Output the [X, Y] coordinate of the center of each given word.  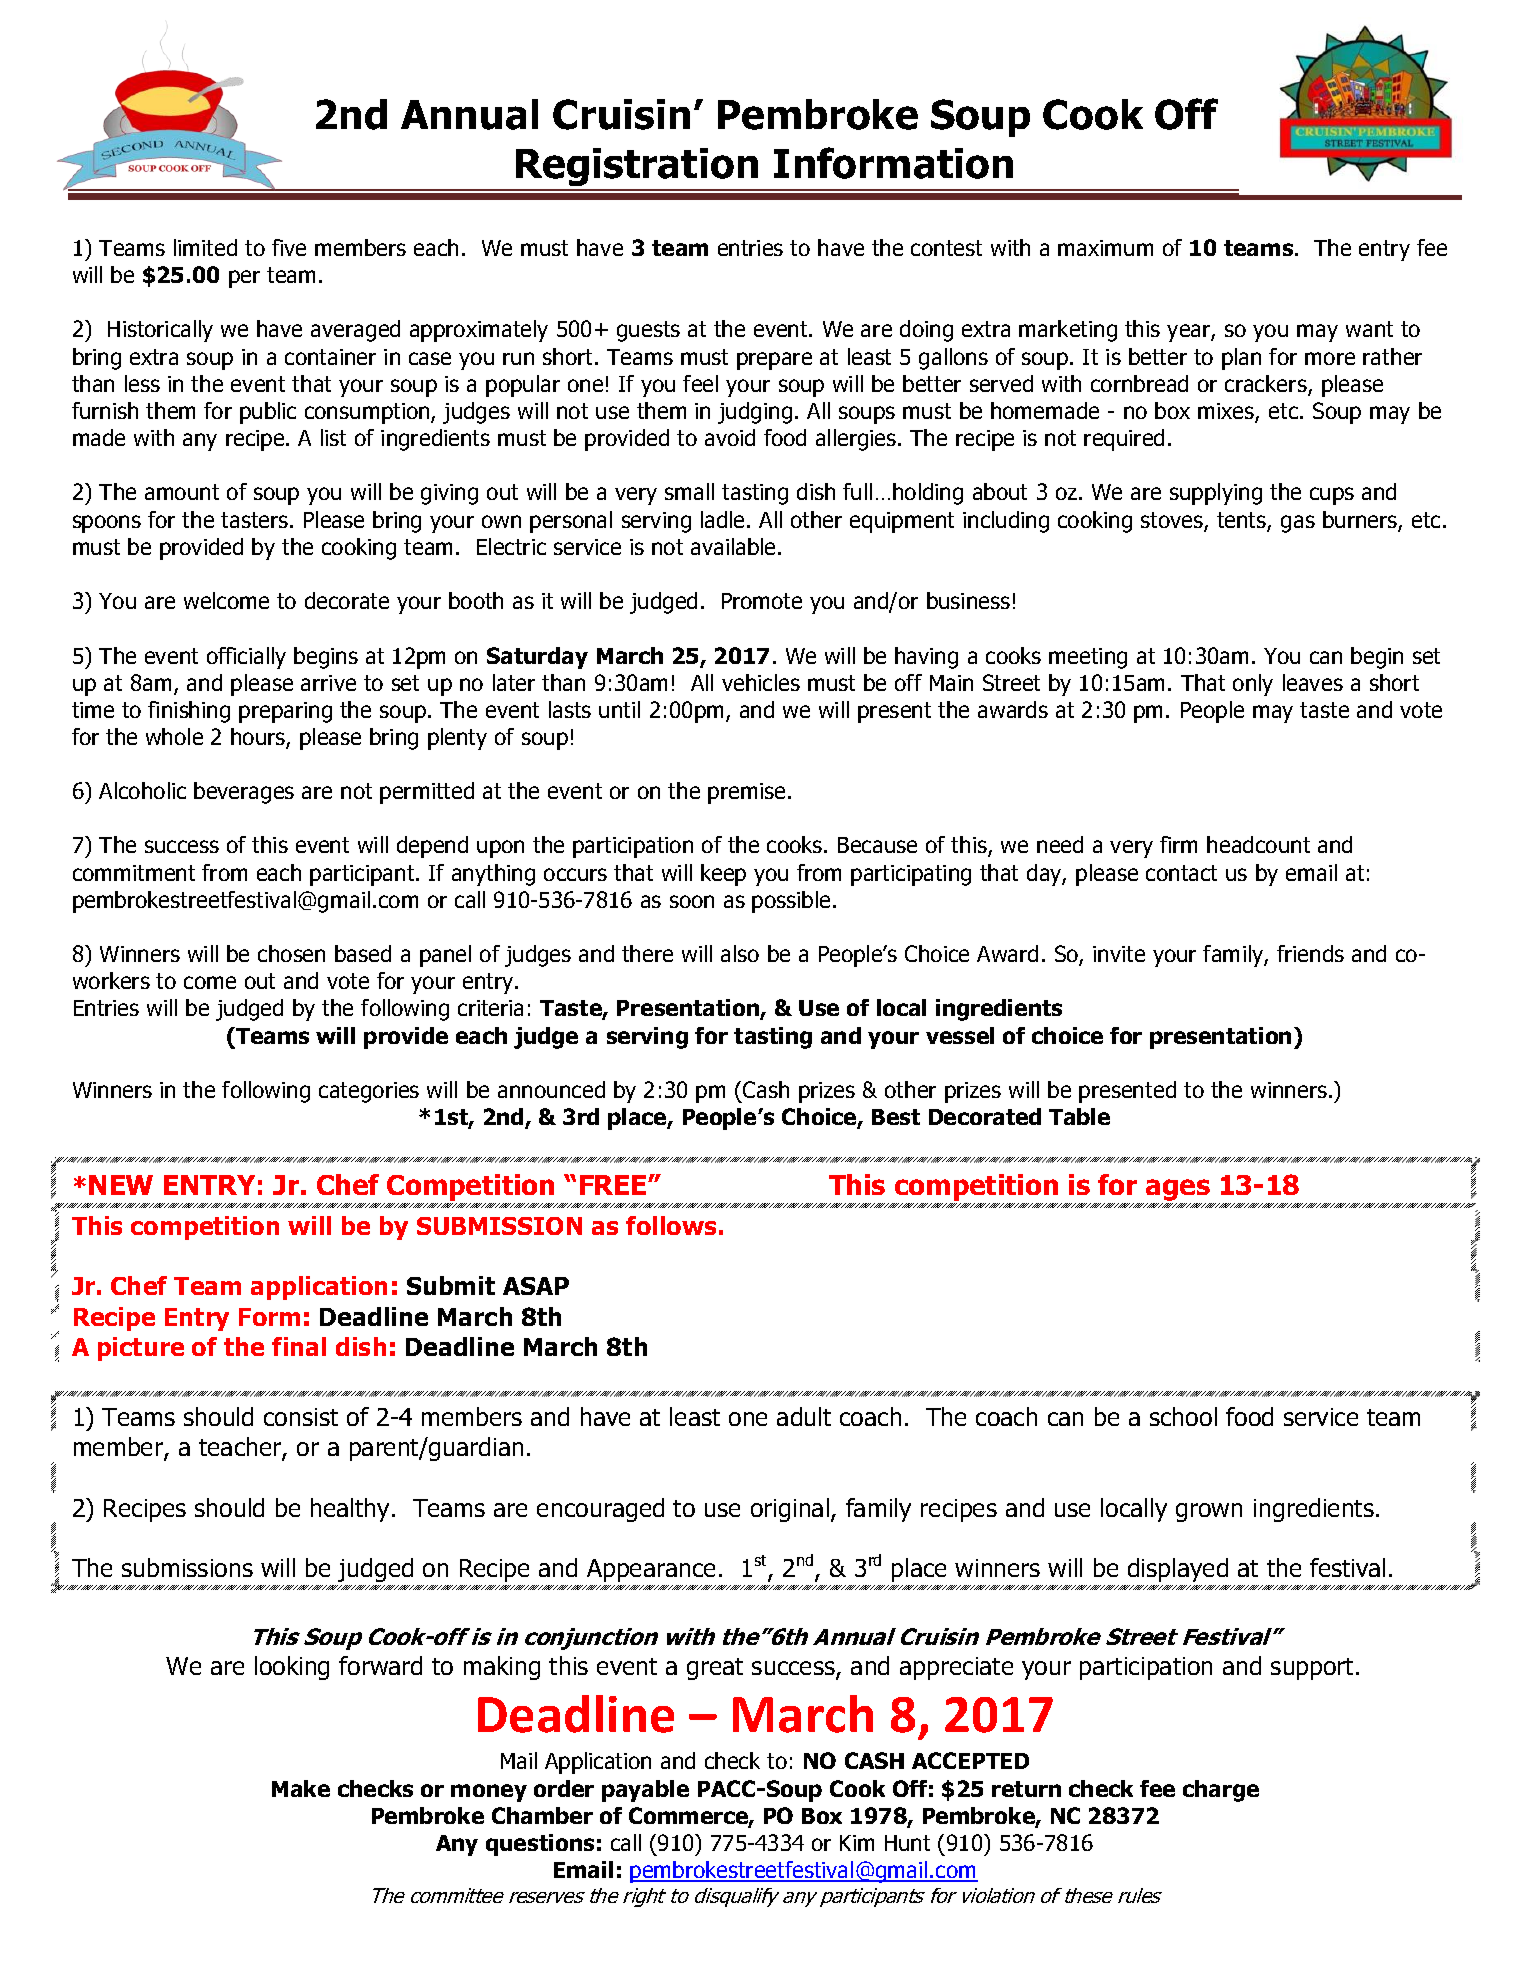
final [299, 1346]
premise [746, 793]
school [1183, 1416]
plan [1241, 359]
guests [648, 331]
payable [645, 1791]
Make [301, 1788]
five [289, 247]
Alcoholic [142, 790]
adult [804, 1416]
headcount [1258, 844]
